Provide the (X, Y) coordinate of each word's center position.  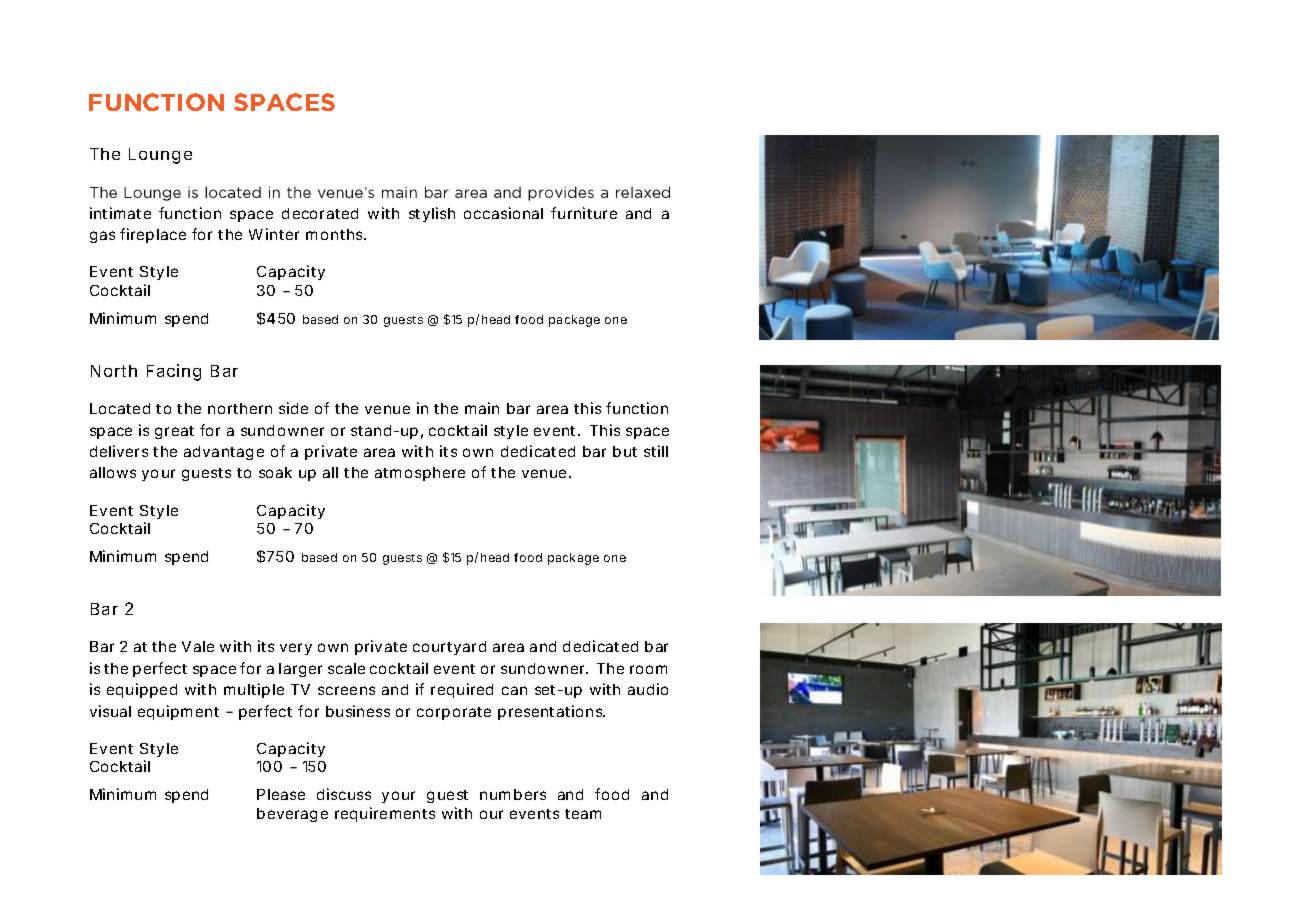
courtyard (449, 648)
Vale (198, 646)
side (293, 408)
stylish (432, 214)
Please (281, 794)
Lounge (160, 156)
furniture (584, 213)
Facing (174, 372)
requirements (385, 814)
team (583, 814)
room (648, 669)
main (482, 408)
